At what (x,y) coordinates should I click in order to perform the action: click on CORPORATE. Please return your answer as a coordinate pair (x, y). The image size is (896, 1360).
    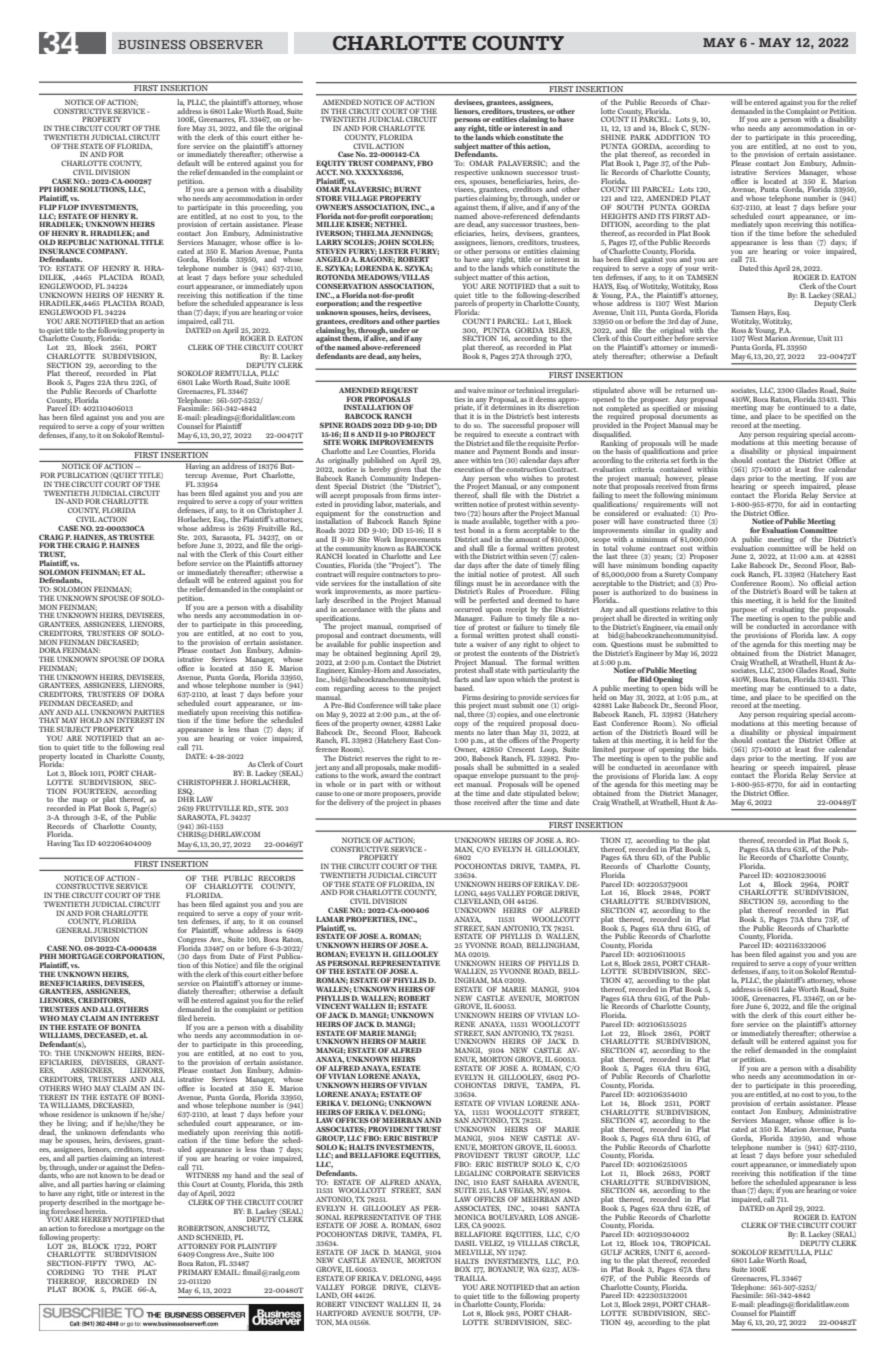
    Looking at the image, I should click on (518, 1173).
